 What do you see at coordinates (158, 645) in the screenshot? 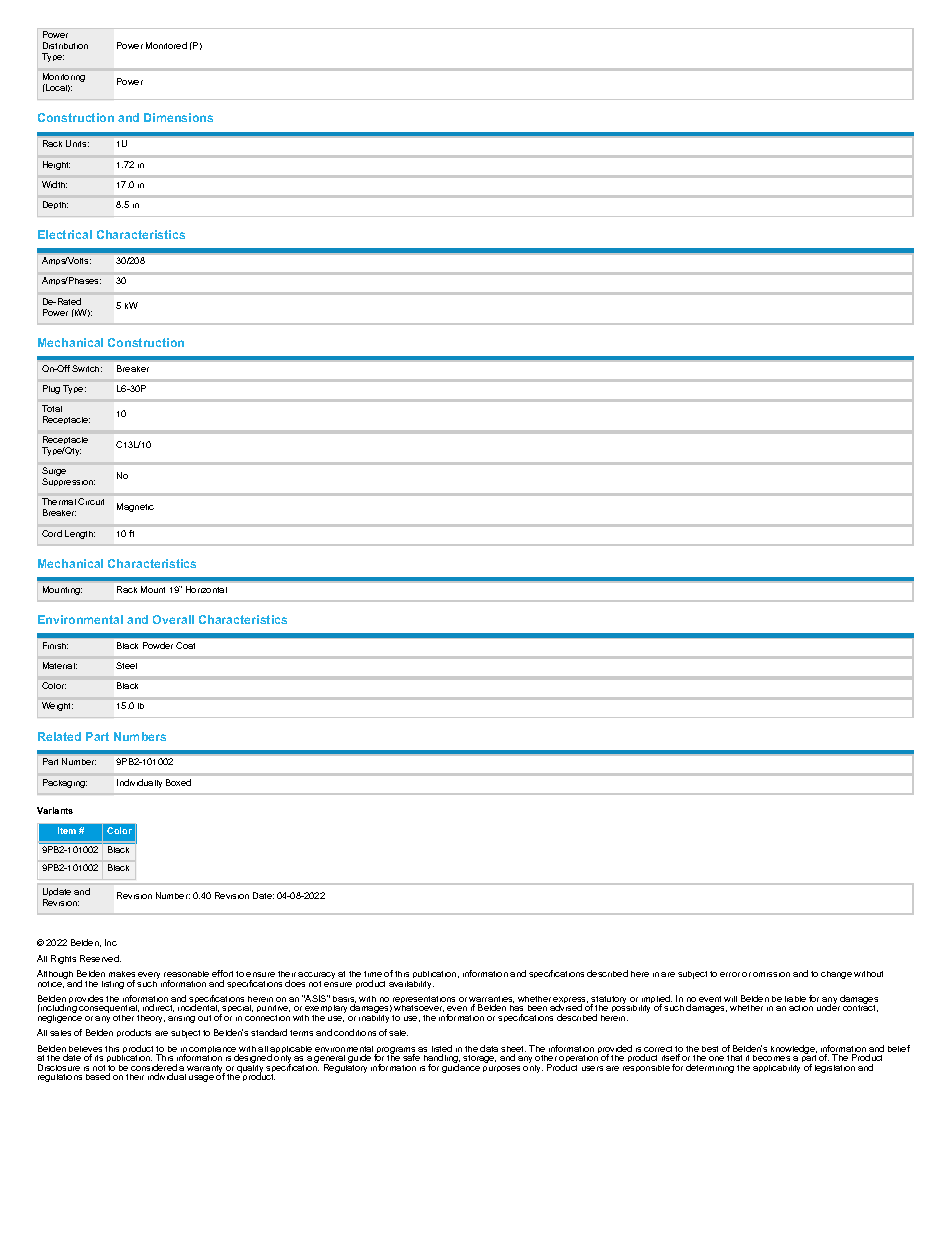
I see `Powder` at bounding box center [158, 645].
